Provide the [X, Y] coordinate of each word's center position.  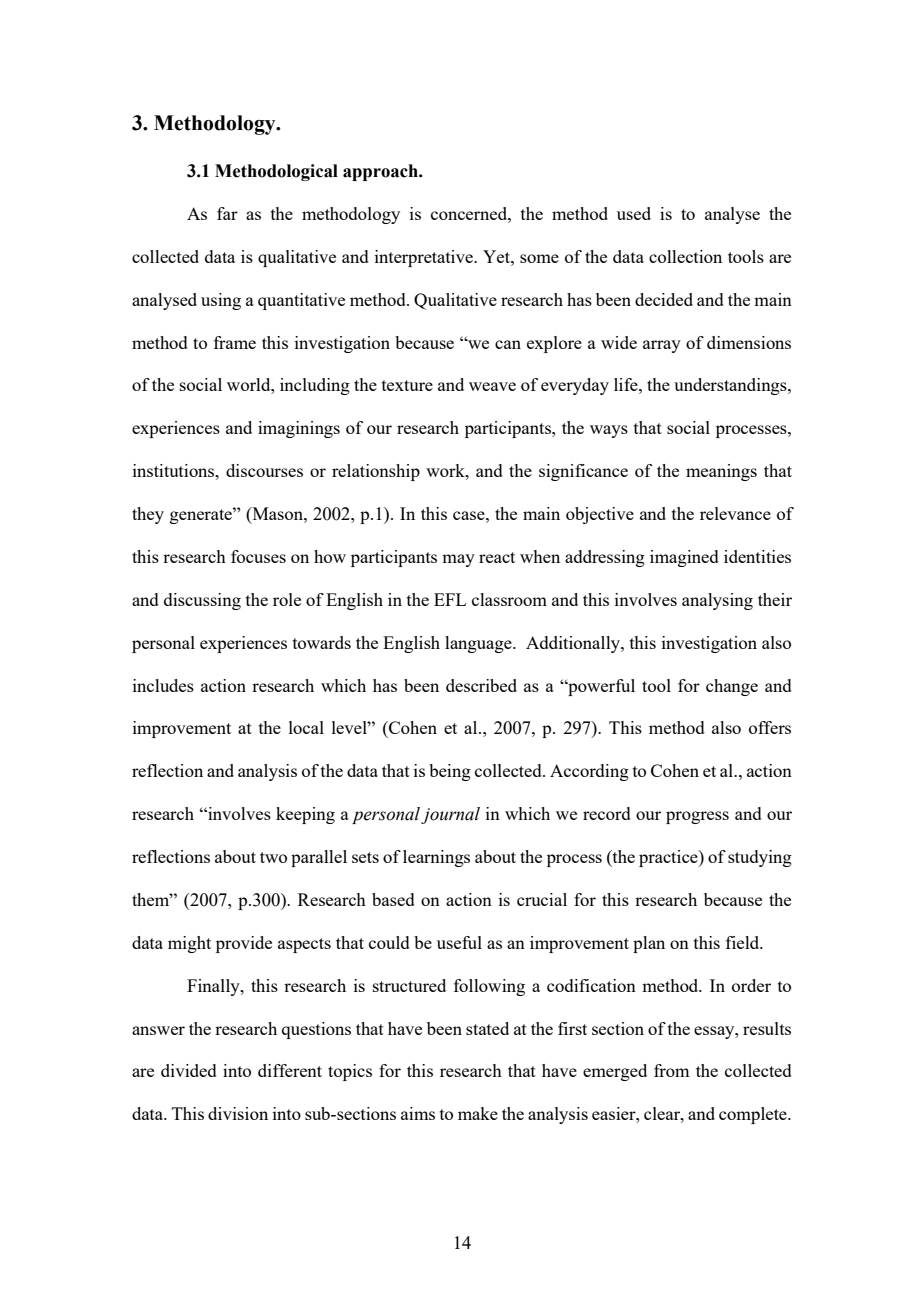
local [306, 727]
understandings [731, 386]
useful [459, 942]
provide [244, 944]
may [458, 560]
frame [235, 342]
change [732, 687]
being [450, 772]
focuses [258, 556]
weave [492, 386]
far [227, 213]
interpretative [425, 258]
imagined [684, 558]
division [238, 1113]
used [634, 213]
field [744, 942]
